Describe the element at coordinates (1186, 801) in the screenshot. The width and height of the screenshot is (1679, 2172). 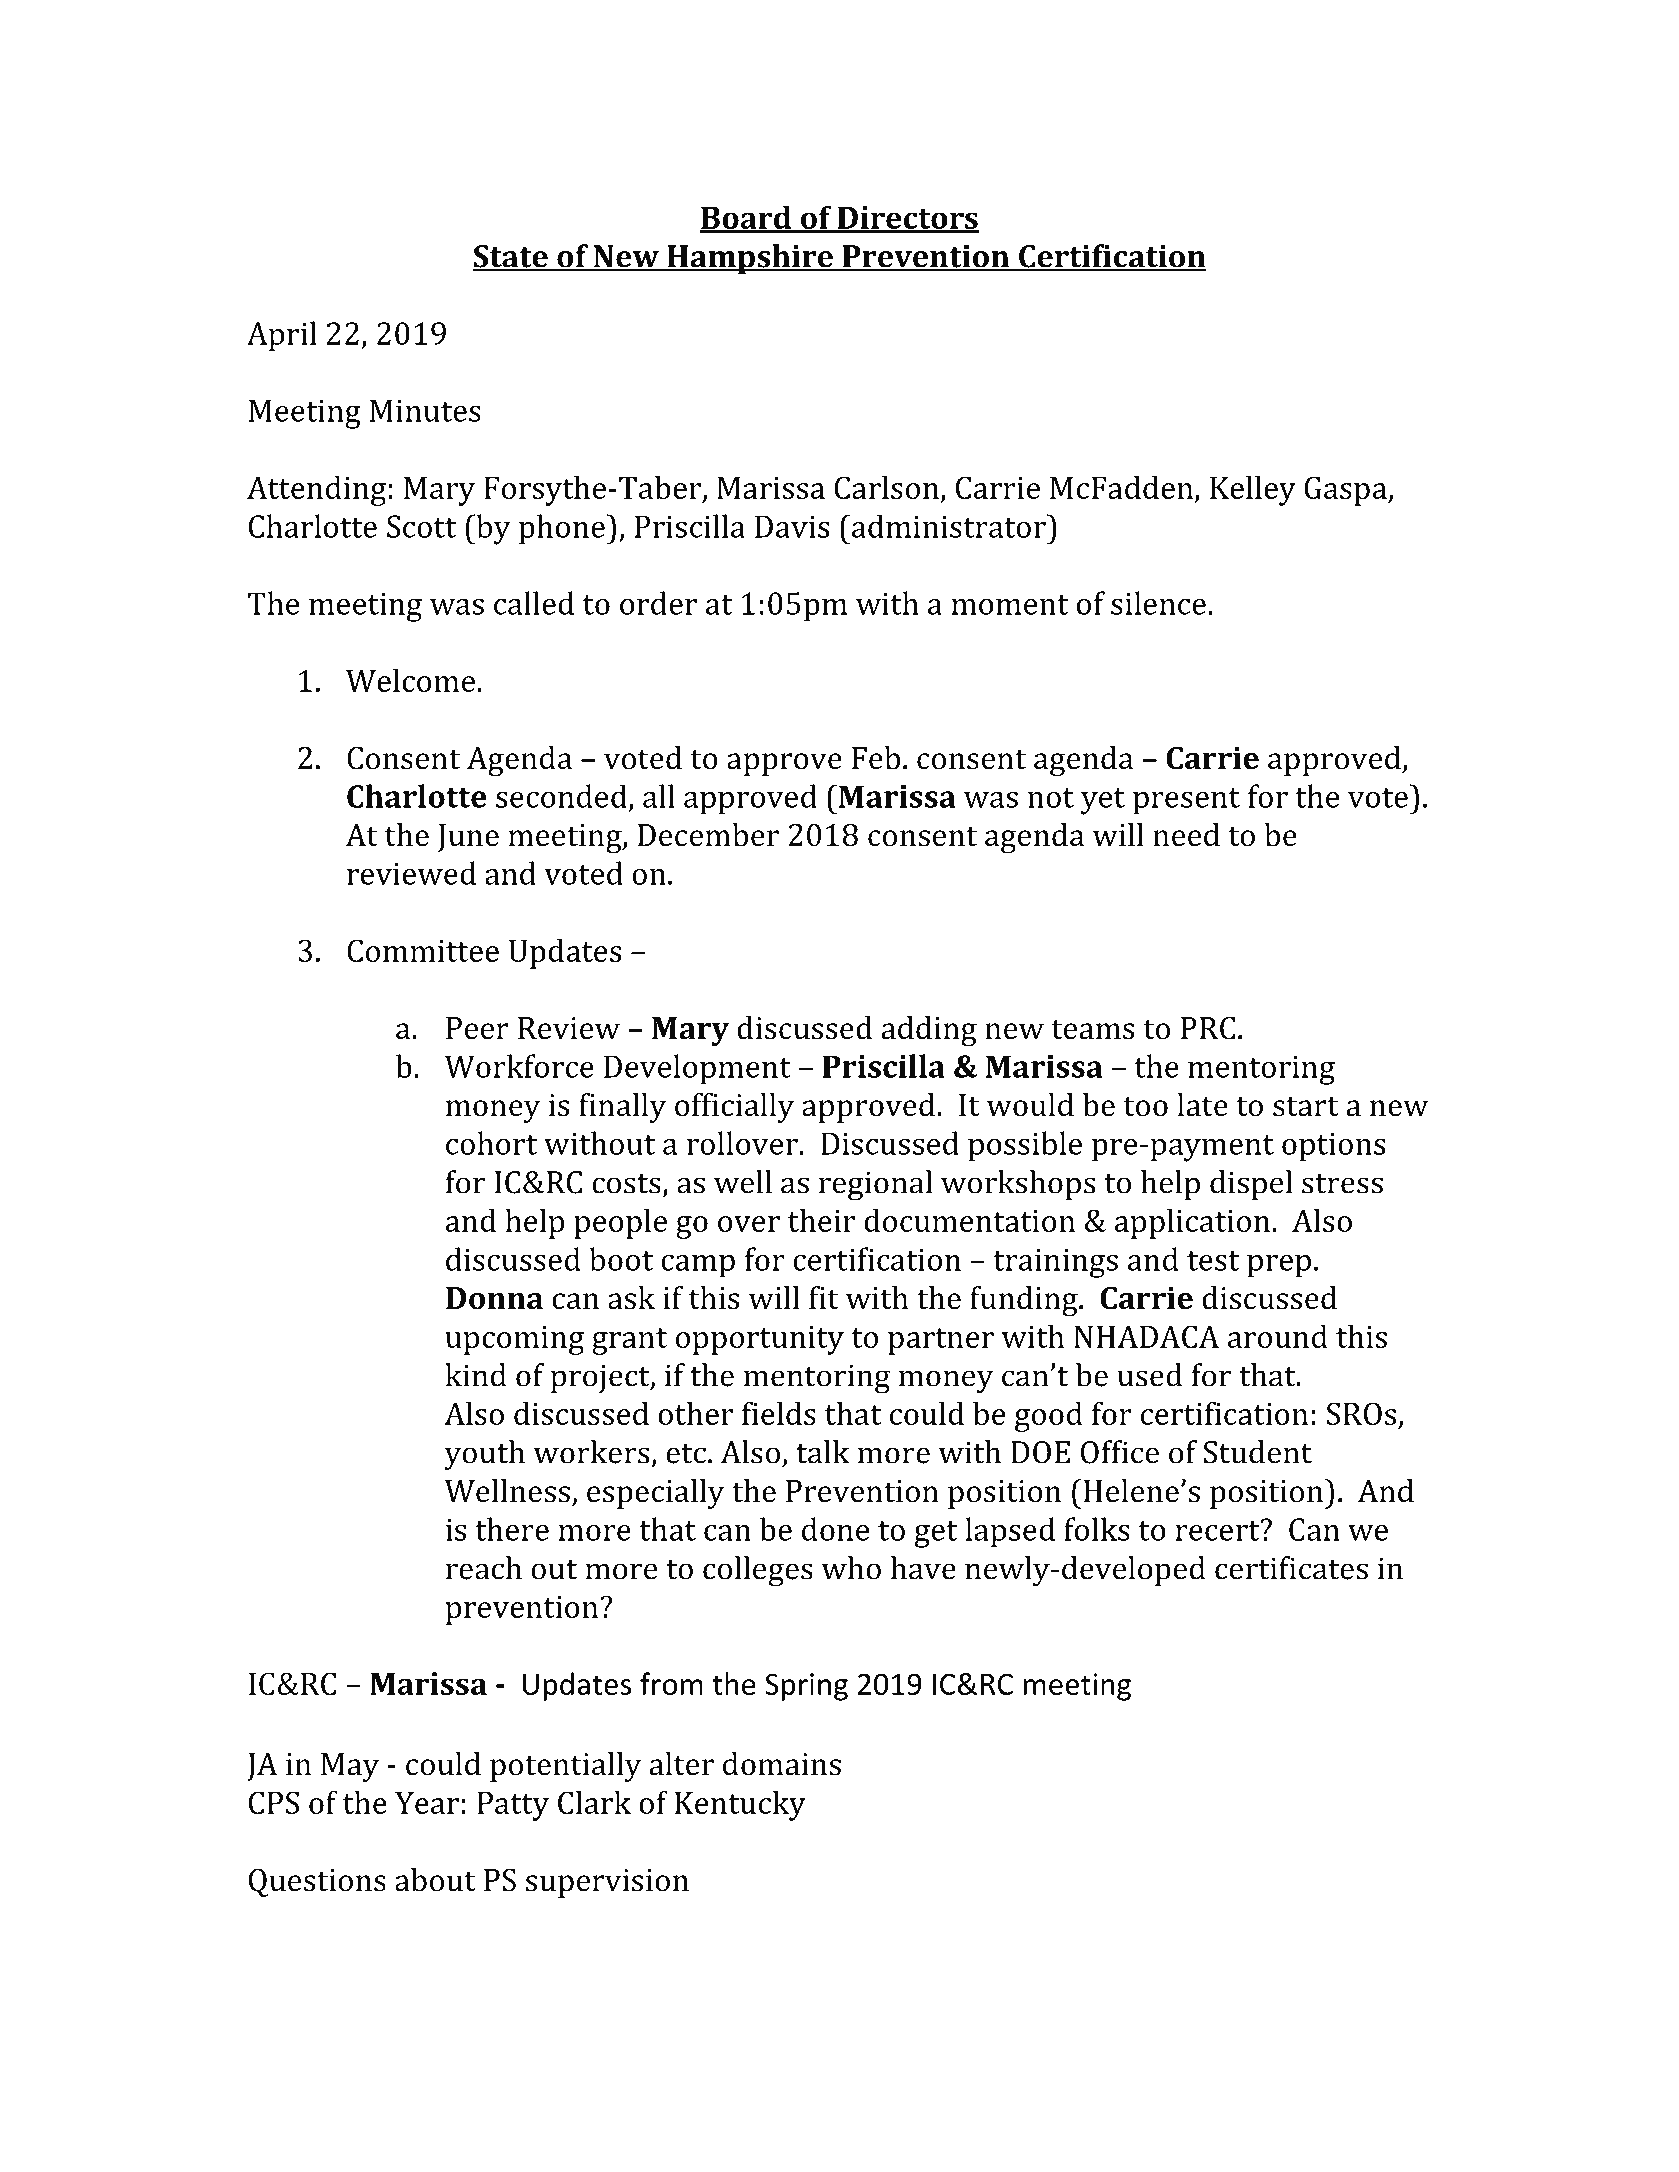
I see `present` at that location.
